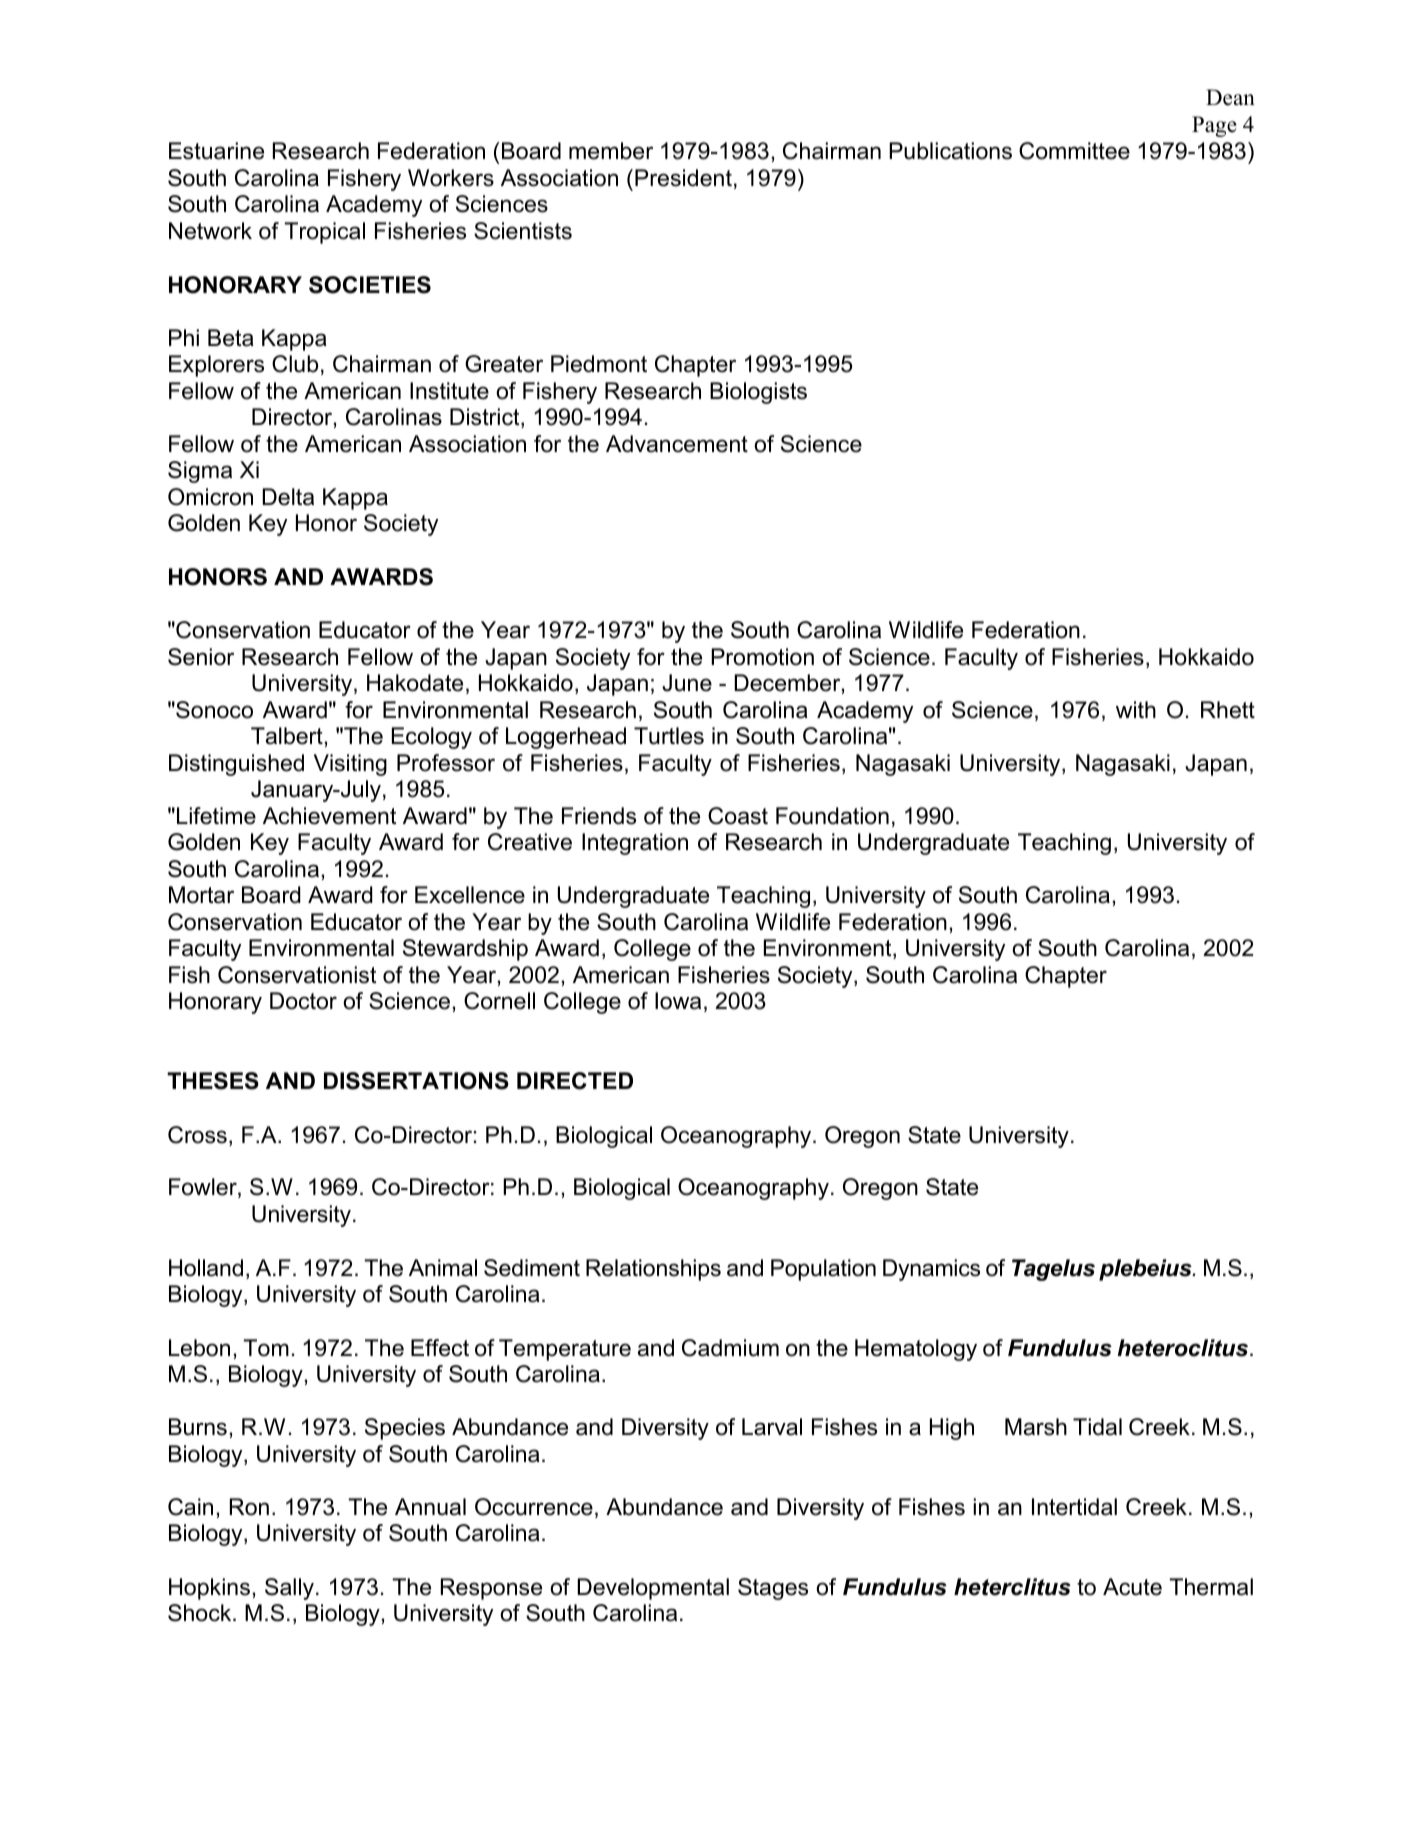  What do you see at coordinates (1136, 709) in the screenshot?
I see `with` at bounding box center [1136, 709].
